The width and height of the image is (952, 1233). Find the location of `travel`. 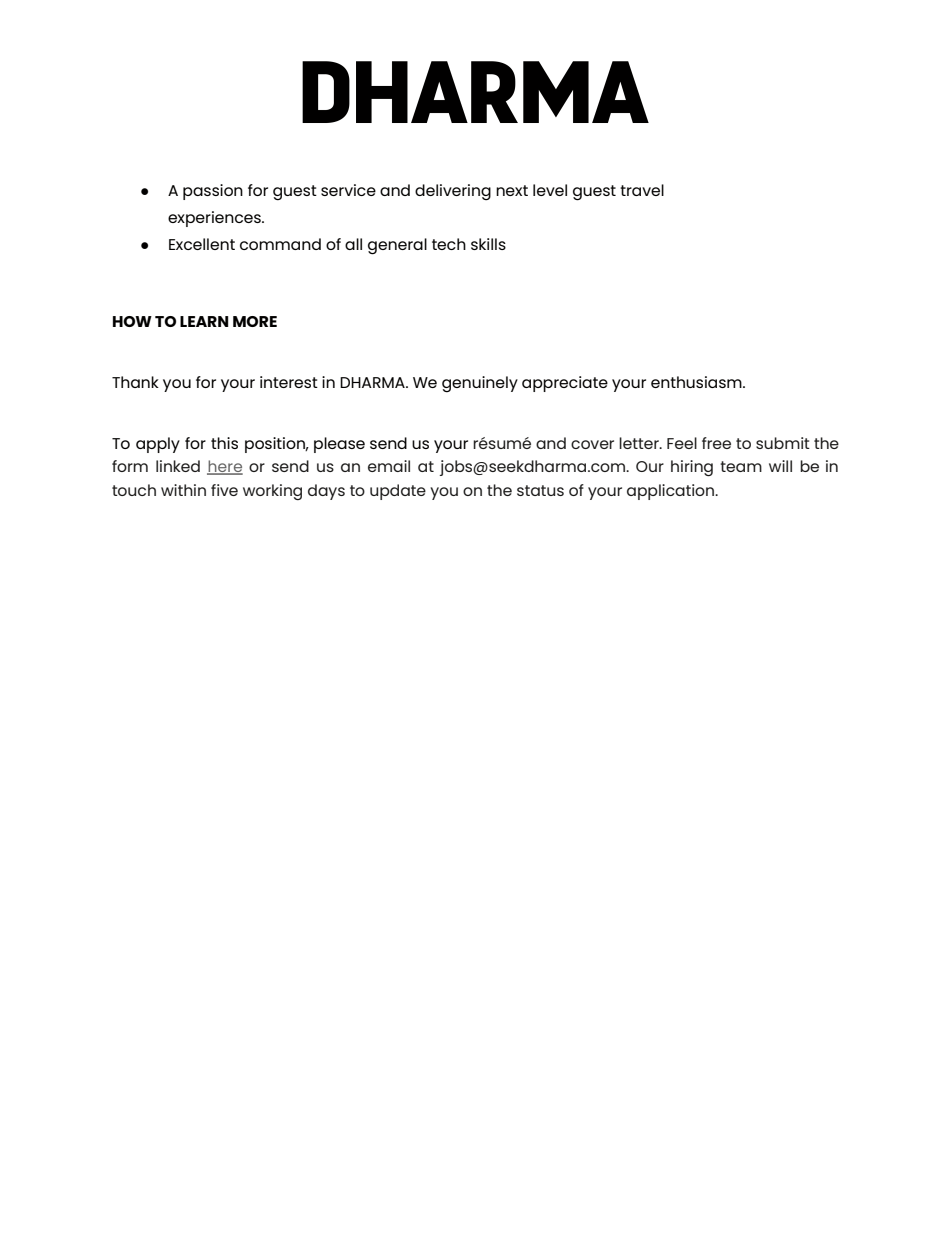

travel is located at coordinates (642, 190).
